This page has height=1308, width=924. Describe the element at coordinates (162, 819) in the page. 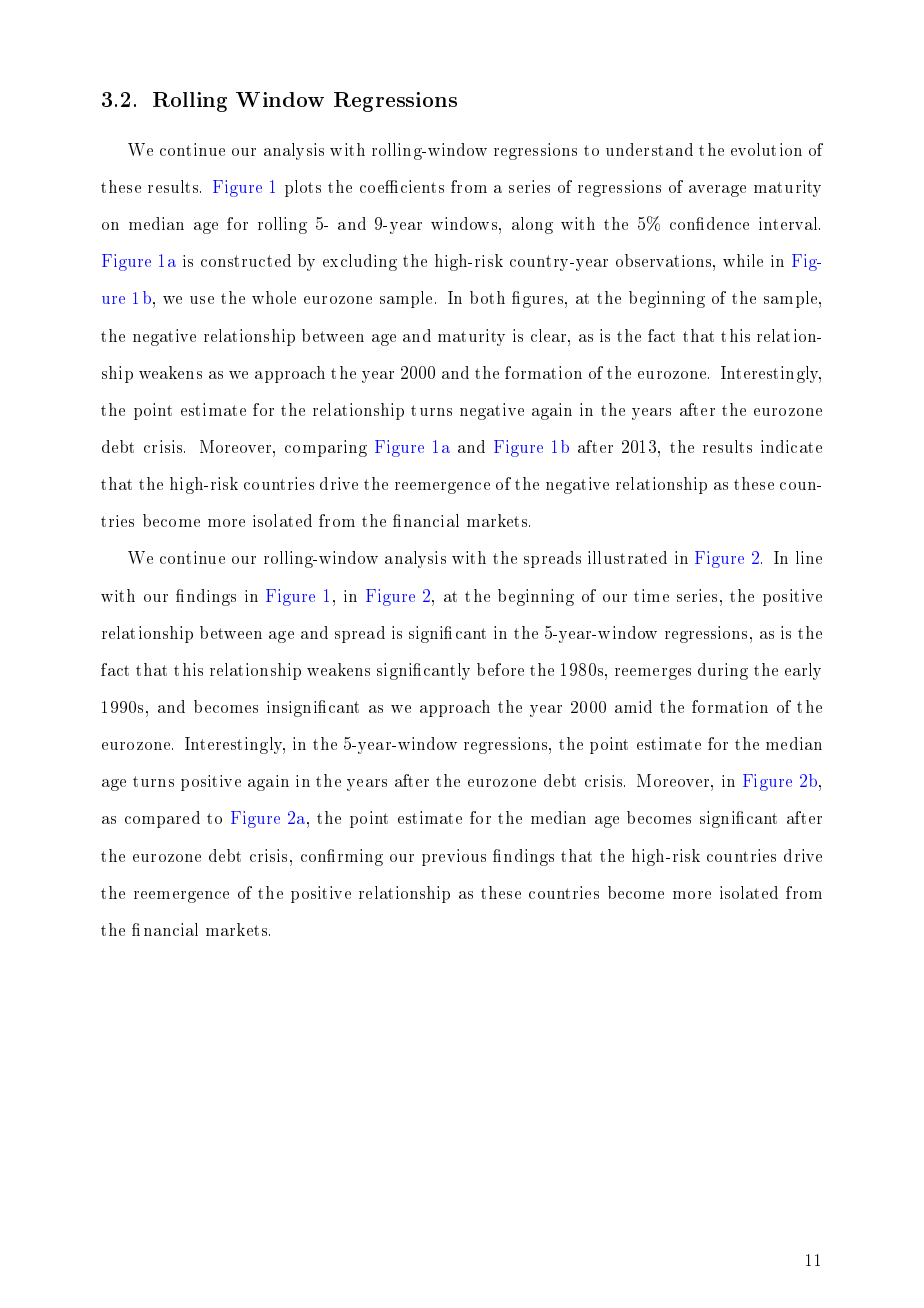

I see `compared` at that location.
